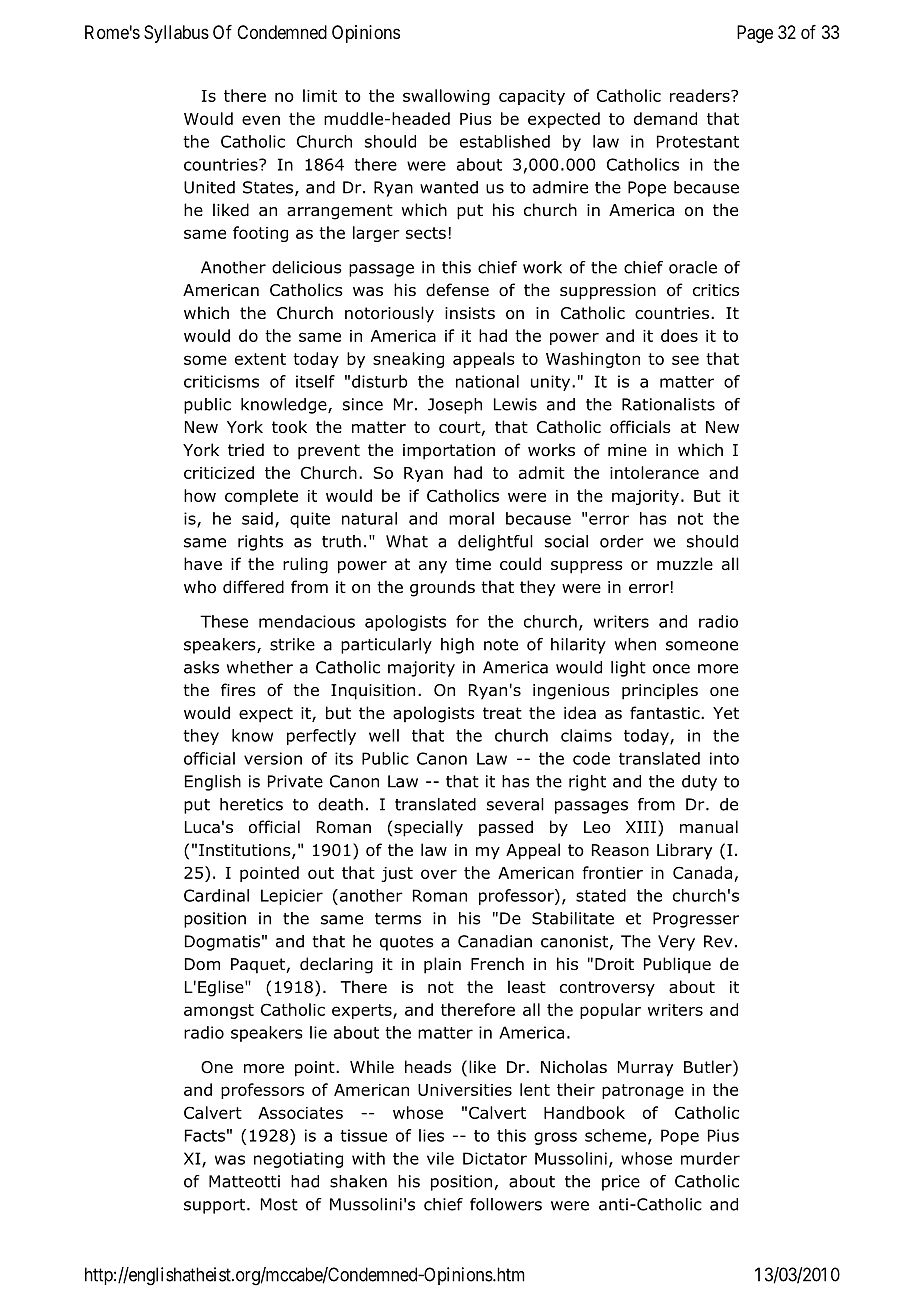 This screenshot has height=1308, width=924. I want to click on Canada, so click(702, 872).
